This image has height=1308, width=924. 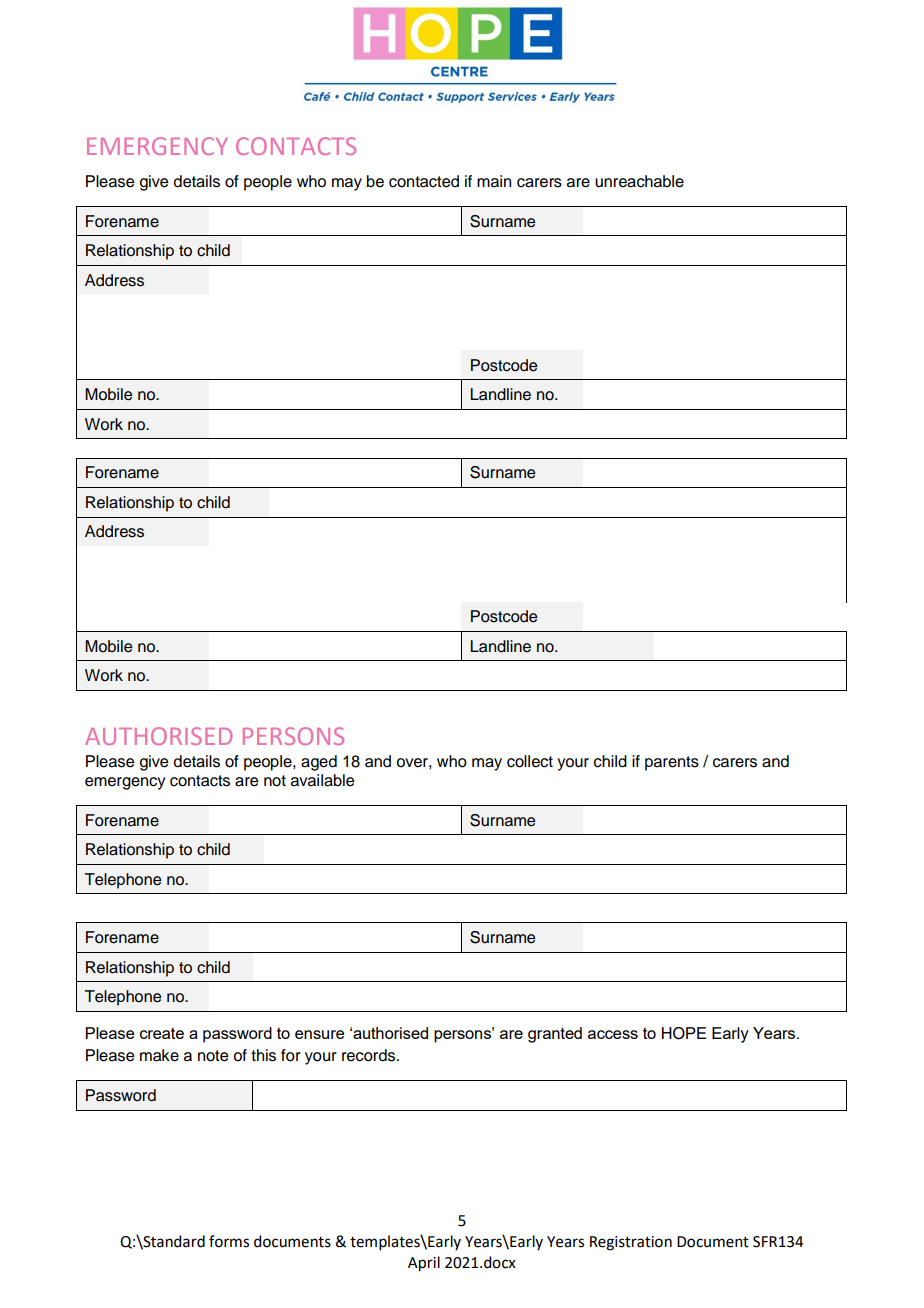 I want to click on parents, so click(x=672, y=763).
